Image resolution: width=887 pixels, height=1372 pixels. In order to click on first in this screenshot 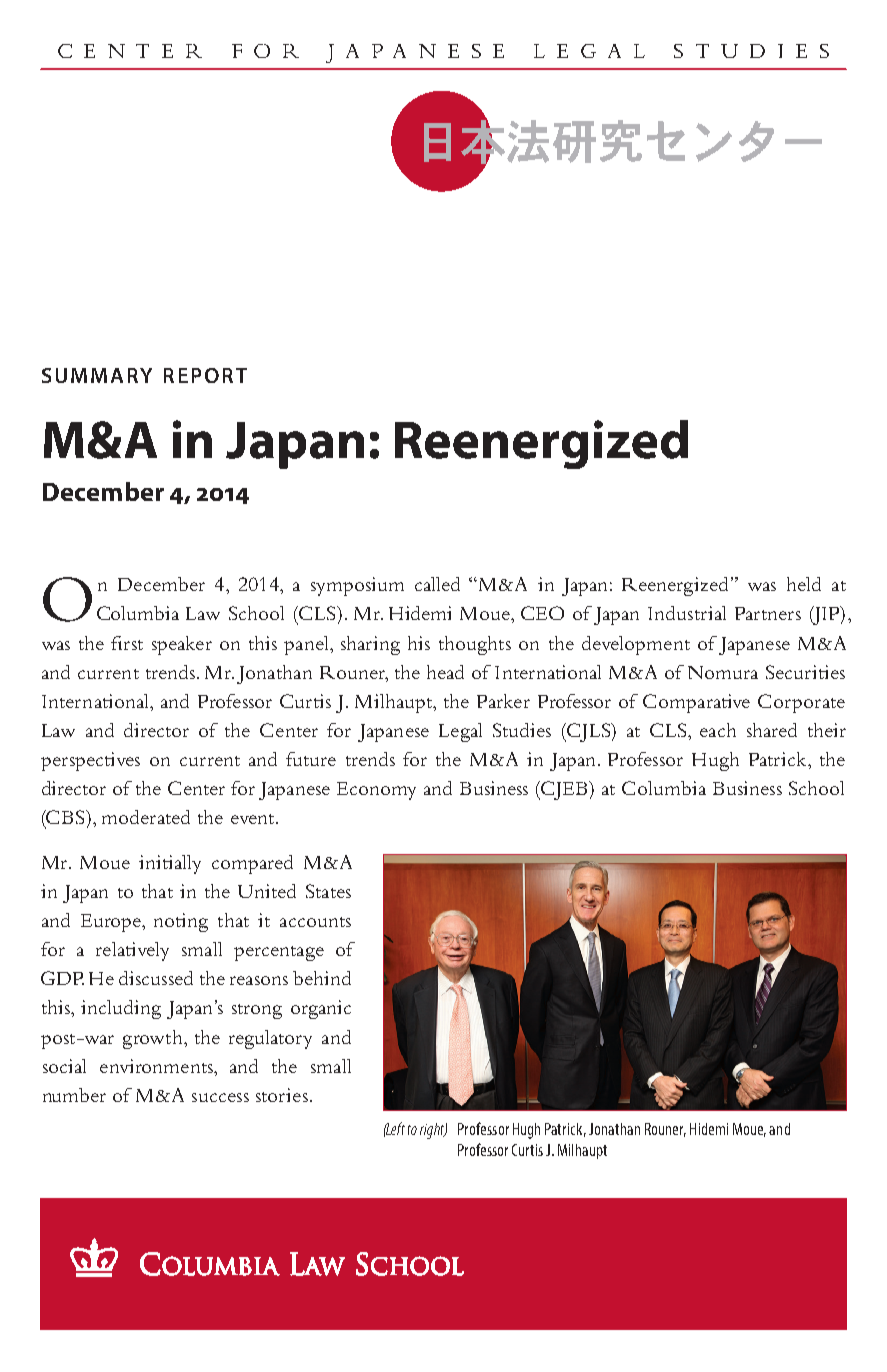, I will do `click(127, 643)`.
